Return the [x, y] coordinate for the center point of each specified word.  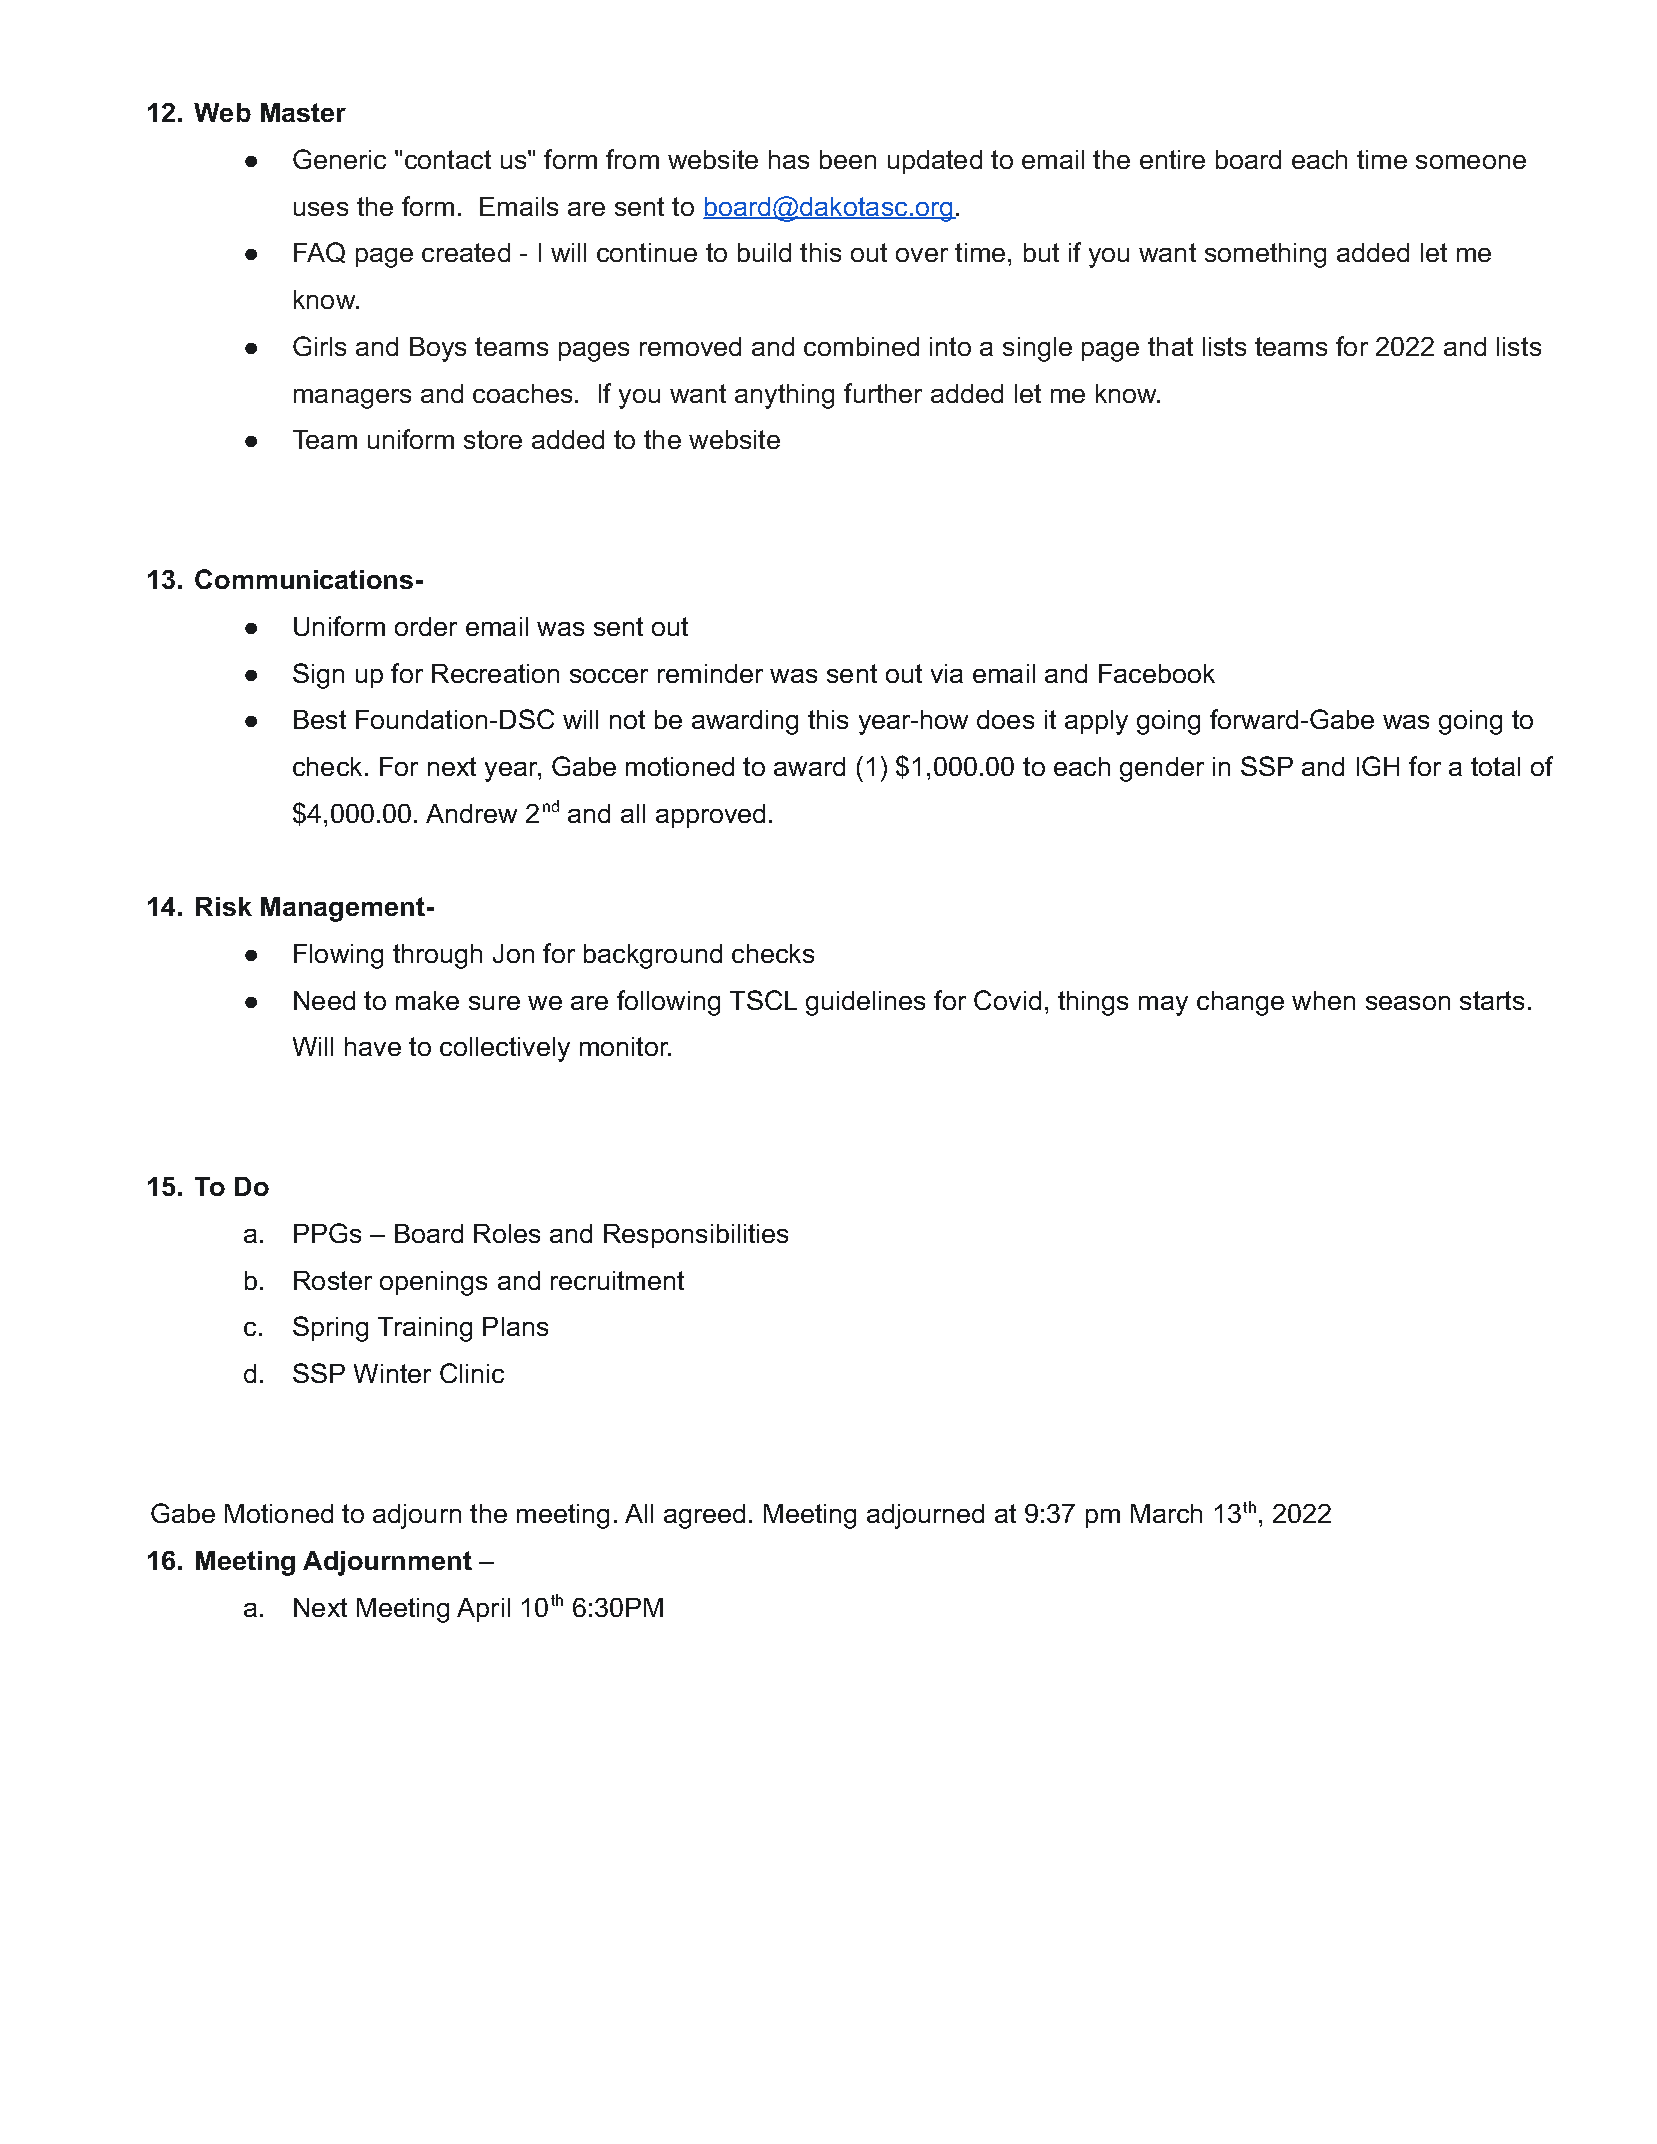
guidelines [865, 1003]
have [373, 1046]
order [426, 626]
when [1323, 1000]
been [848, 159]
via [947, 673]
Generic [339, 159]
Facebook [1157, 673]
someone [1471, 162]
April [483, 1610]
